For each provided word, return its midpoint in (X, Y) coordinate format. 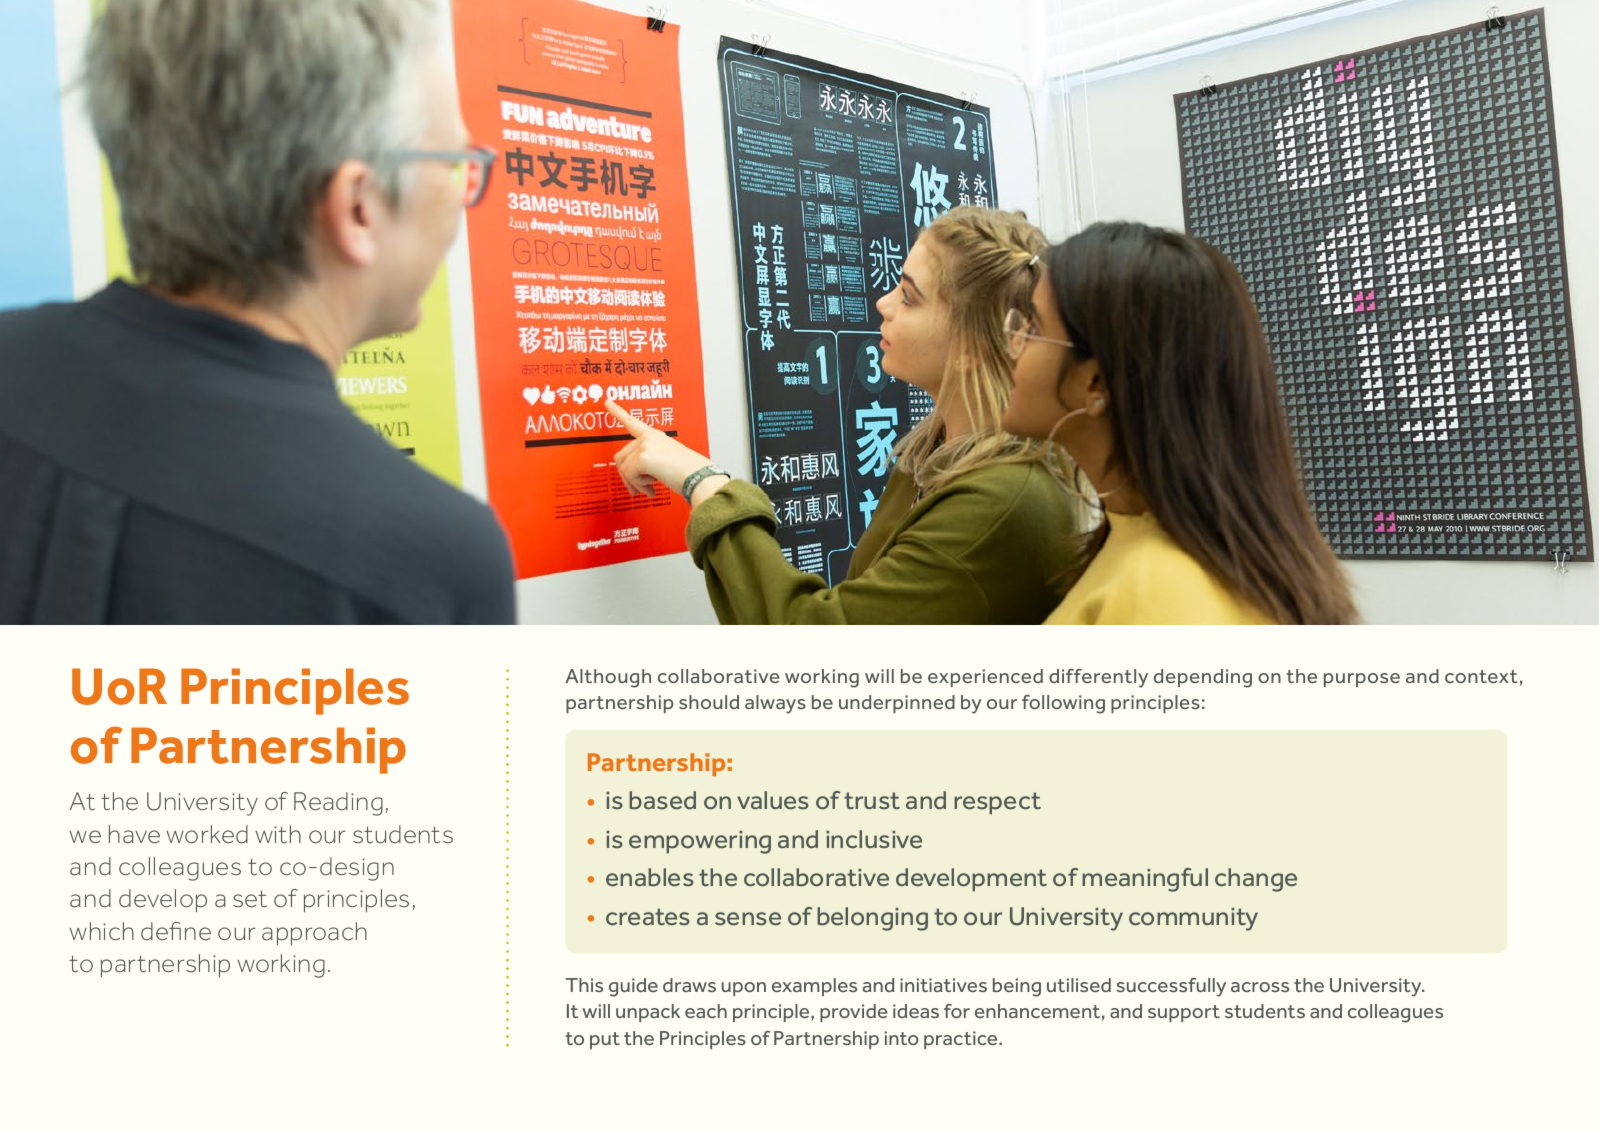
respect (997, 803)
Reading (338, 804)
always (775, 704)
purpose (1362, 680)
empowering (700, 842)
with (278, 834)
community (1193, 919)
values (773, 800)
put (605, 1040)
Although (608, 678)
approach (314, 934)
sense (748, 919)
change (1256, 880)
